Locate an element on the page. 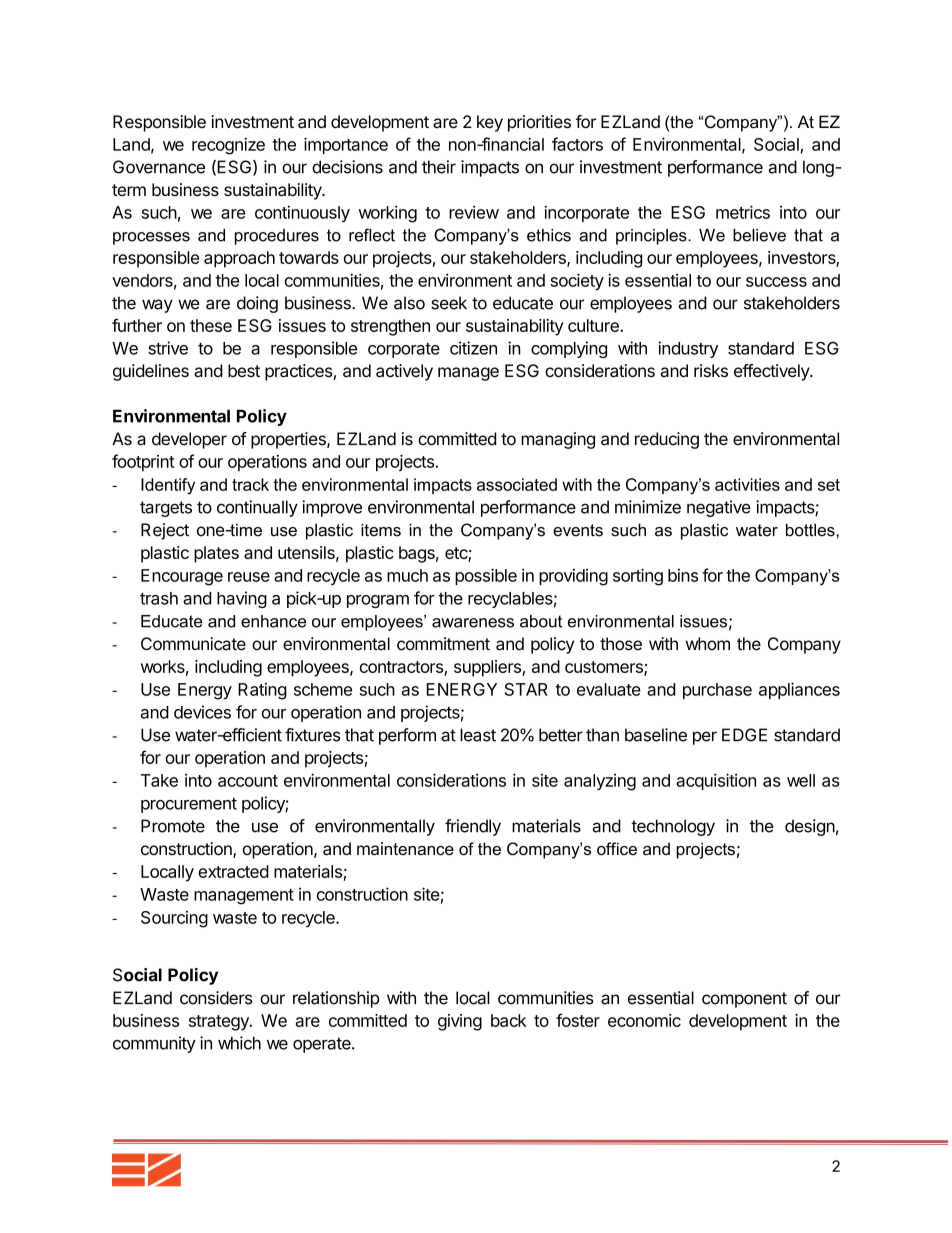 This page has width=952, height=1233. possible is located at coordinates (486, 576).
